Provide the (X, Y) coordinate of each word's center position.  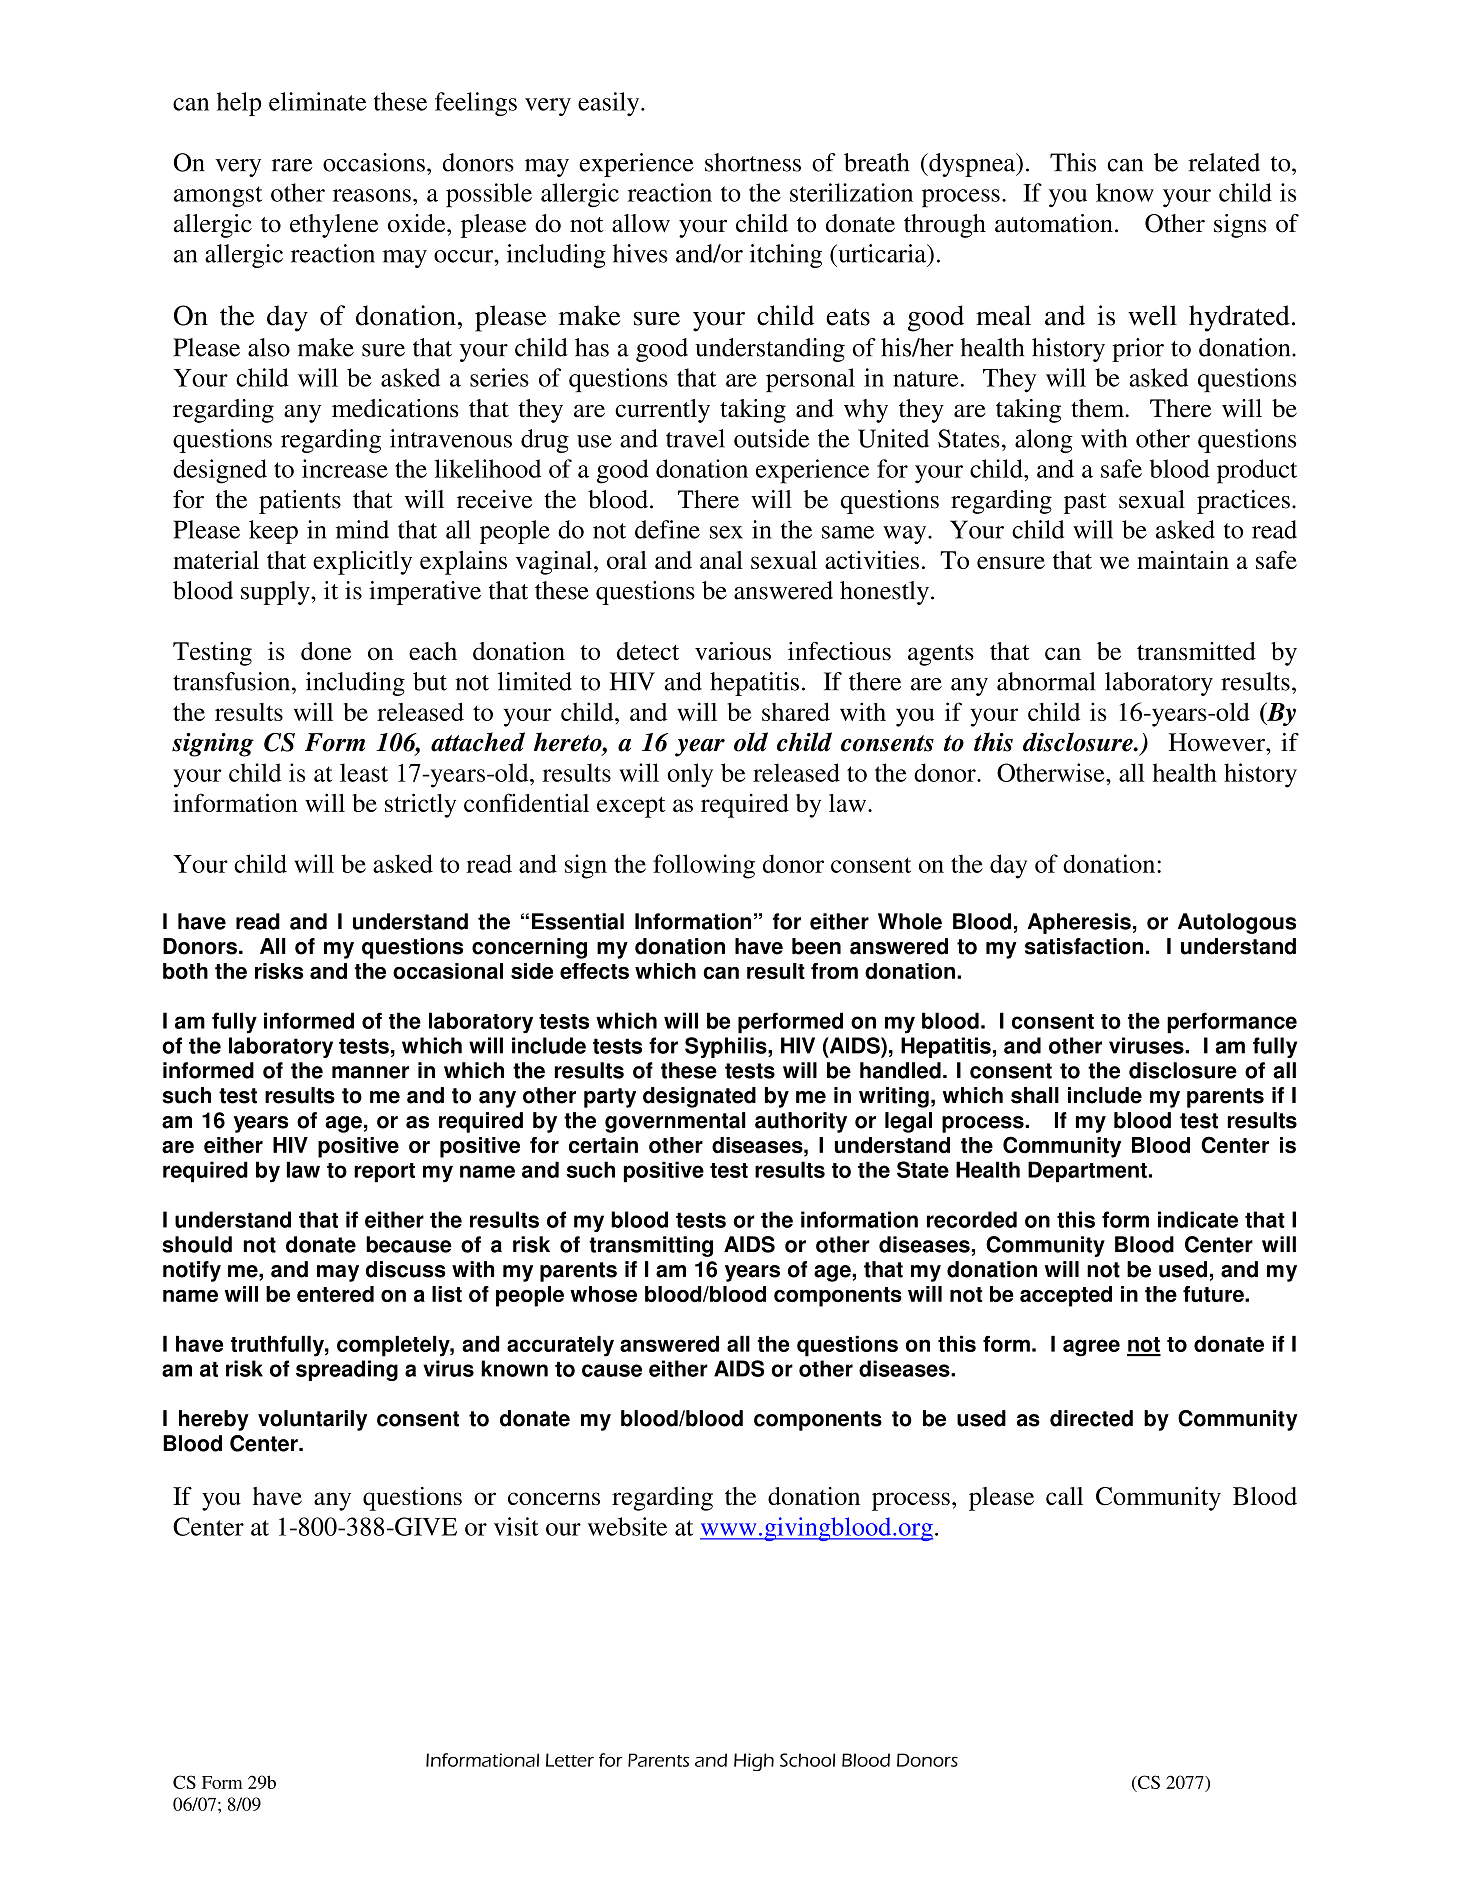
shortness (753, 162)
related (1224, 162)
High (754, 1762)
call (1064, 1496)
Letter (570, 1760)
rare (292, 165)
